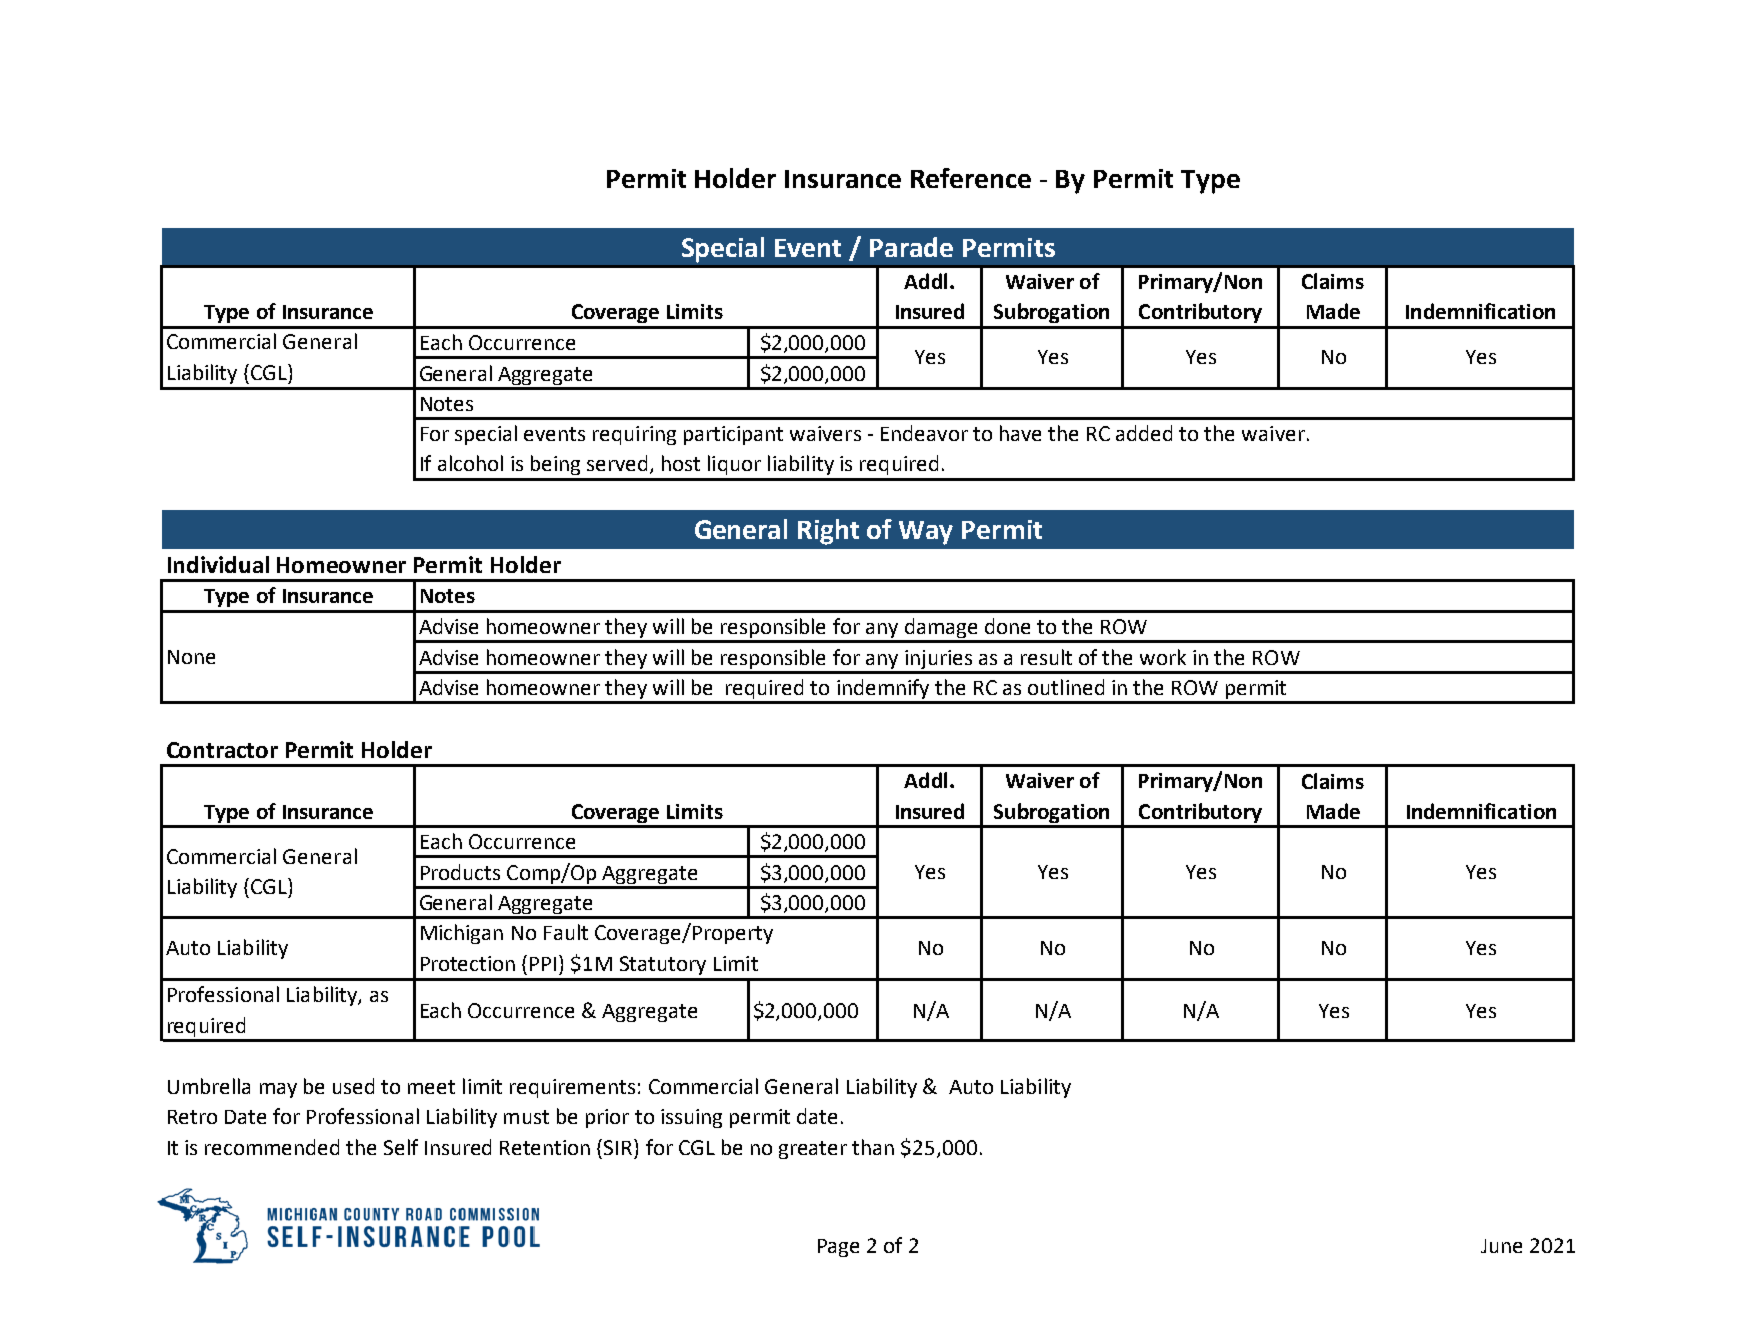  I want to click on Right, so click(828, 532).
